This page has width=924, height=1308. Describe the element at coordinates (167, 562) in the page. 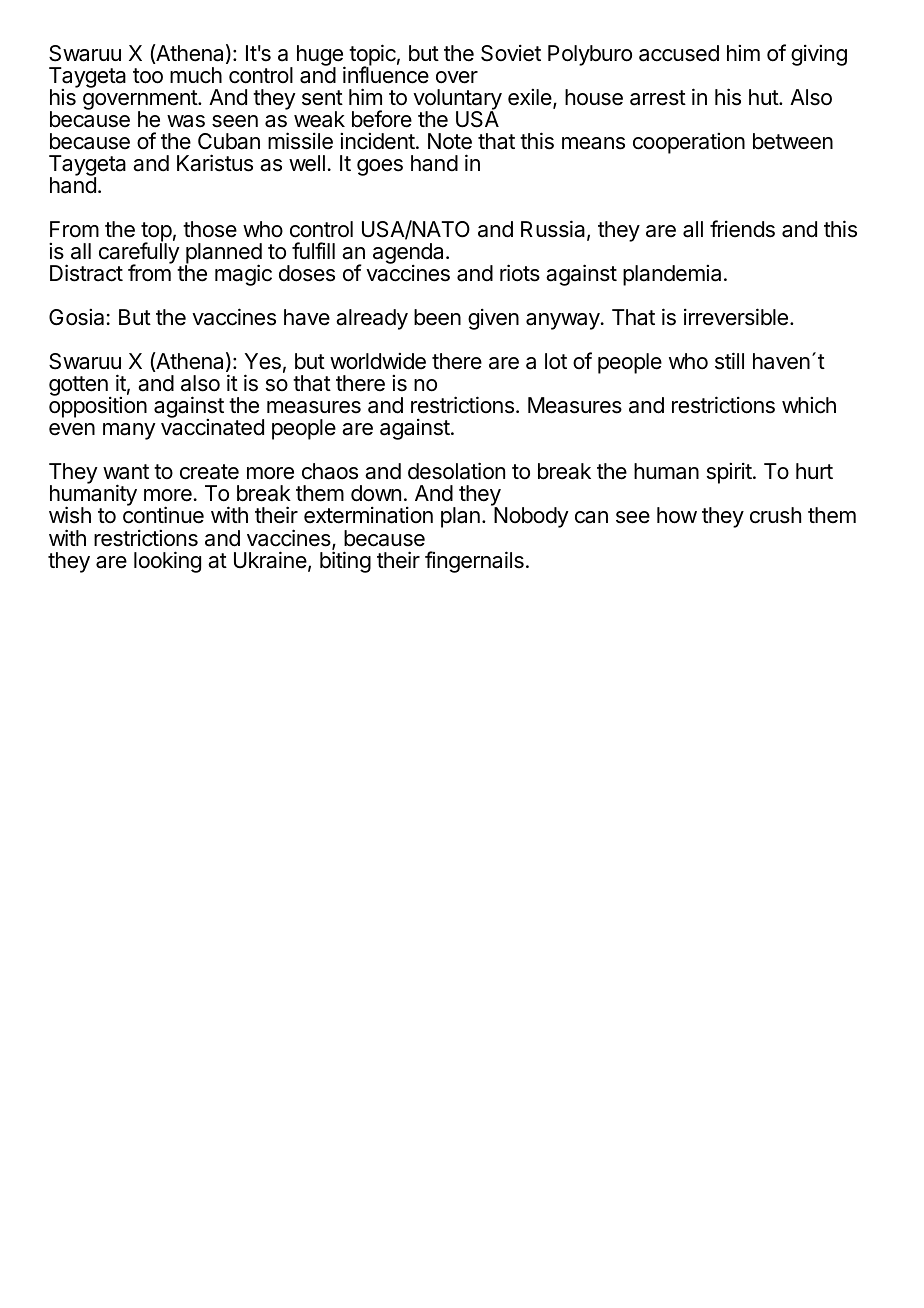

I see `looking` at that location.
